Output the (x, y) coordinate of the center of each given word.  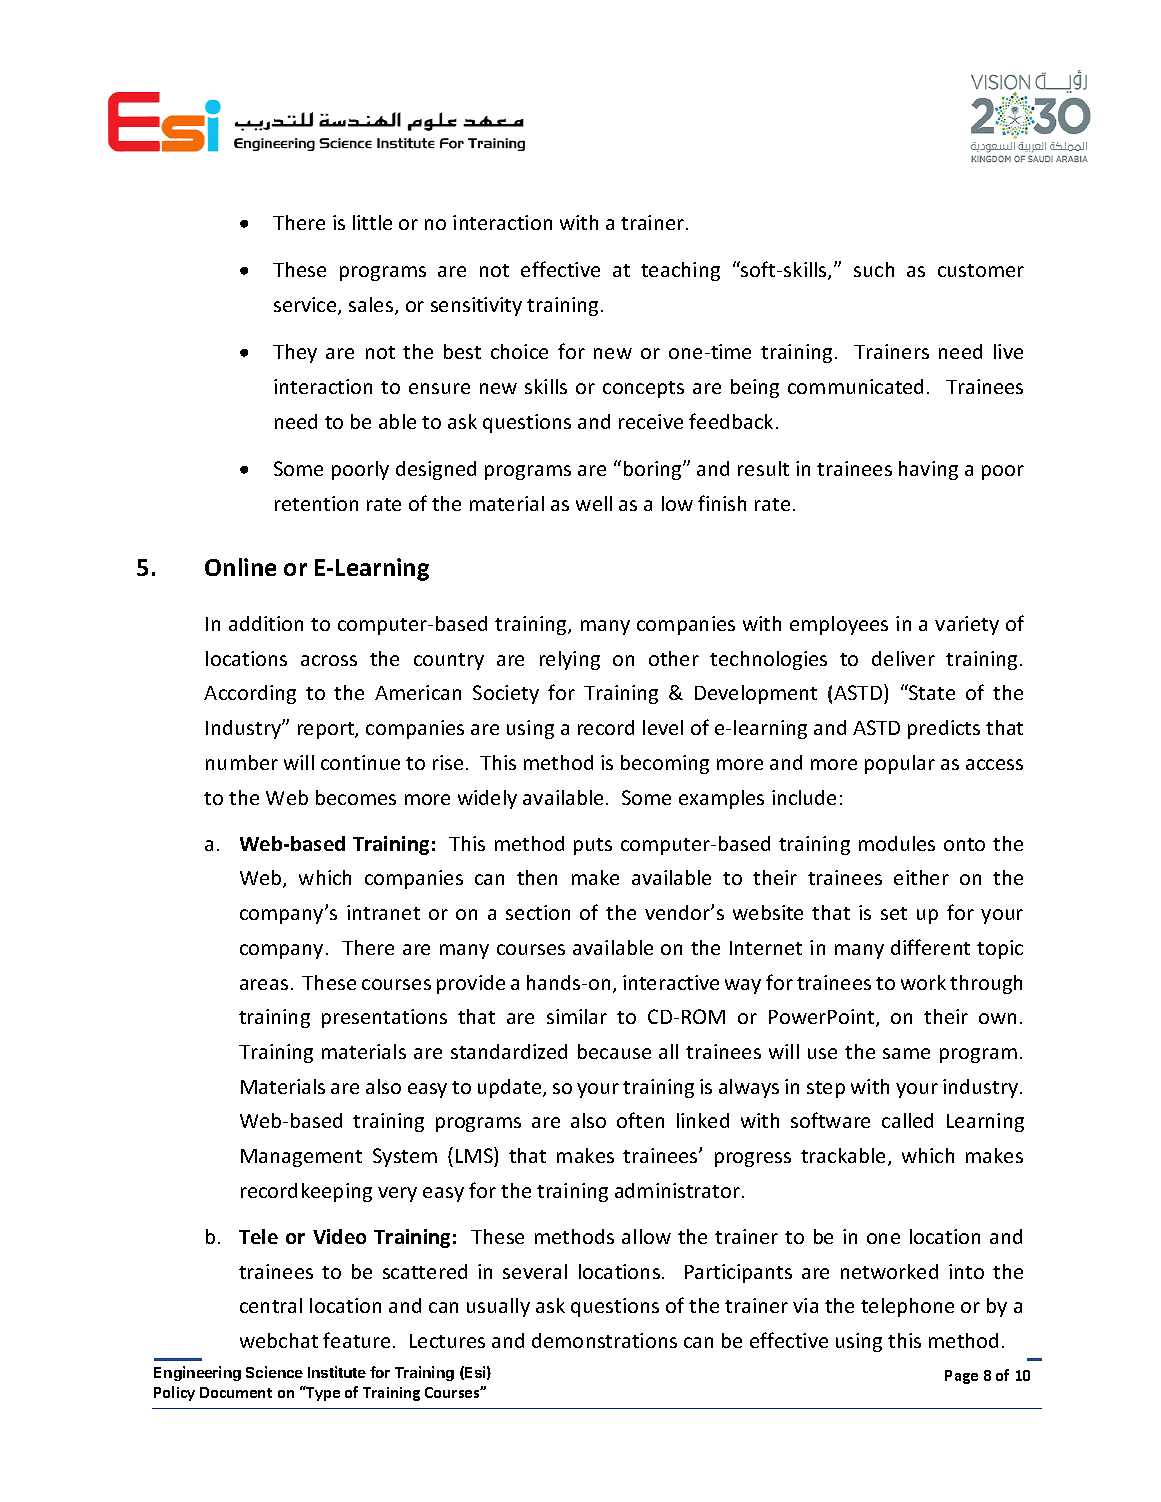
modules (897, 843)
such (874, 269)
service (306, 306)
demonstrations (604, 1340)
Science (274, 1372)
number (242, 762)
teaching (680, 271)
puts (593, 846)
